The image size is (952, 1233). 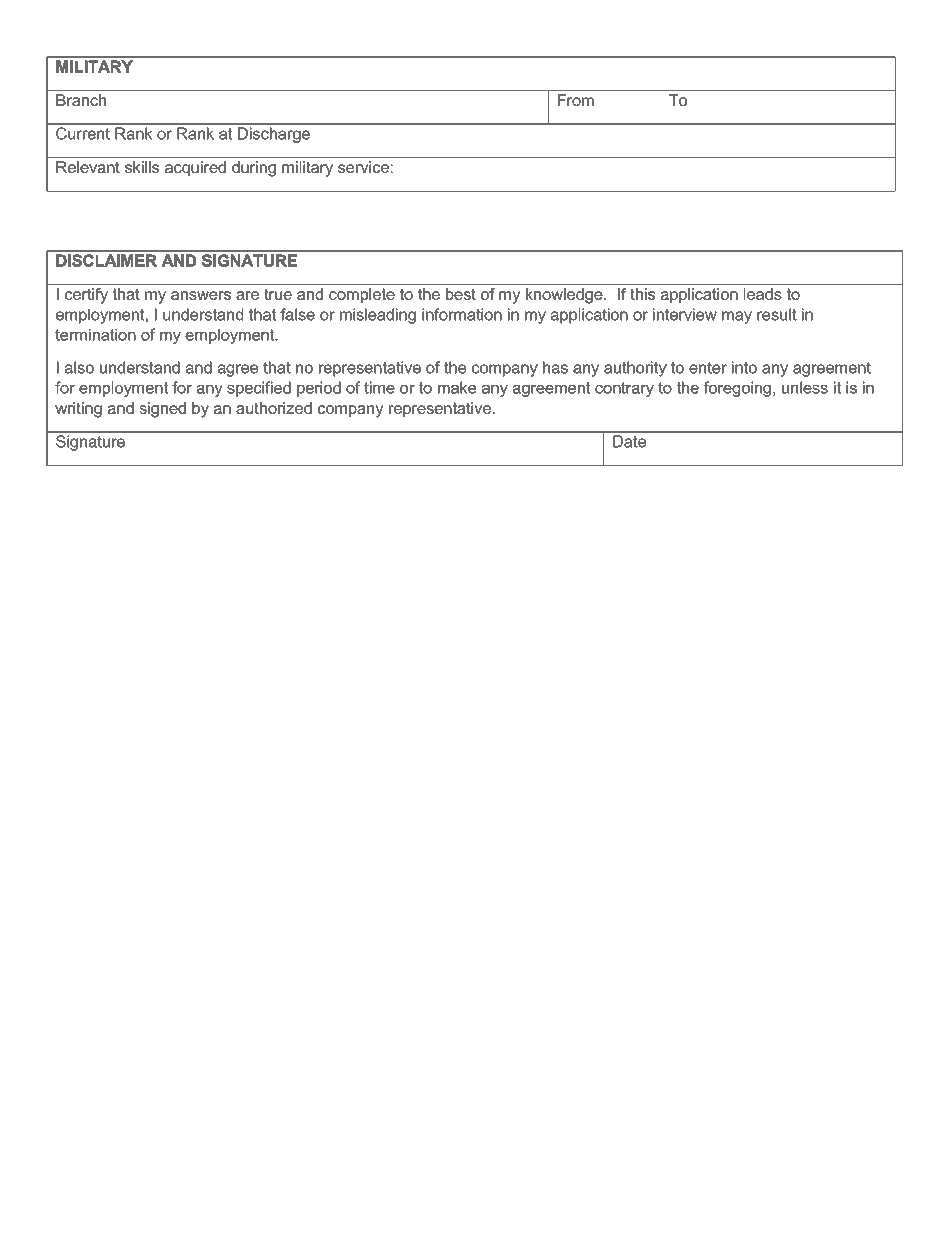 I want to click on skills, so click(x=142, y=167).
